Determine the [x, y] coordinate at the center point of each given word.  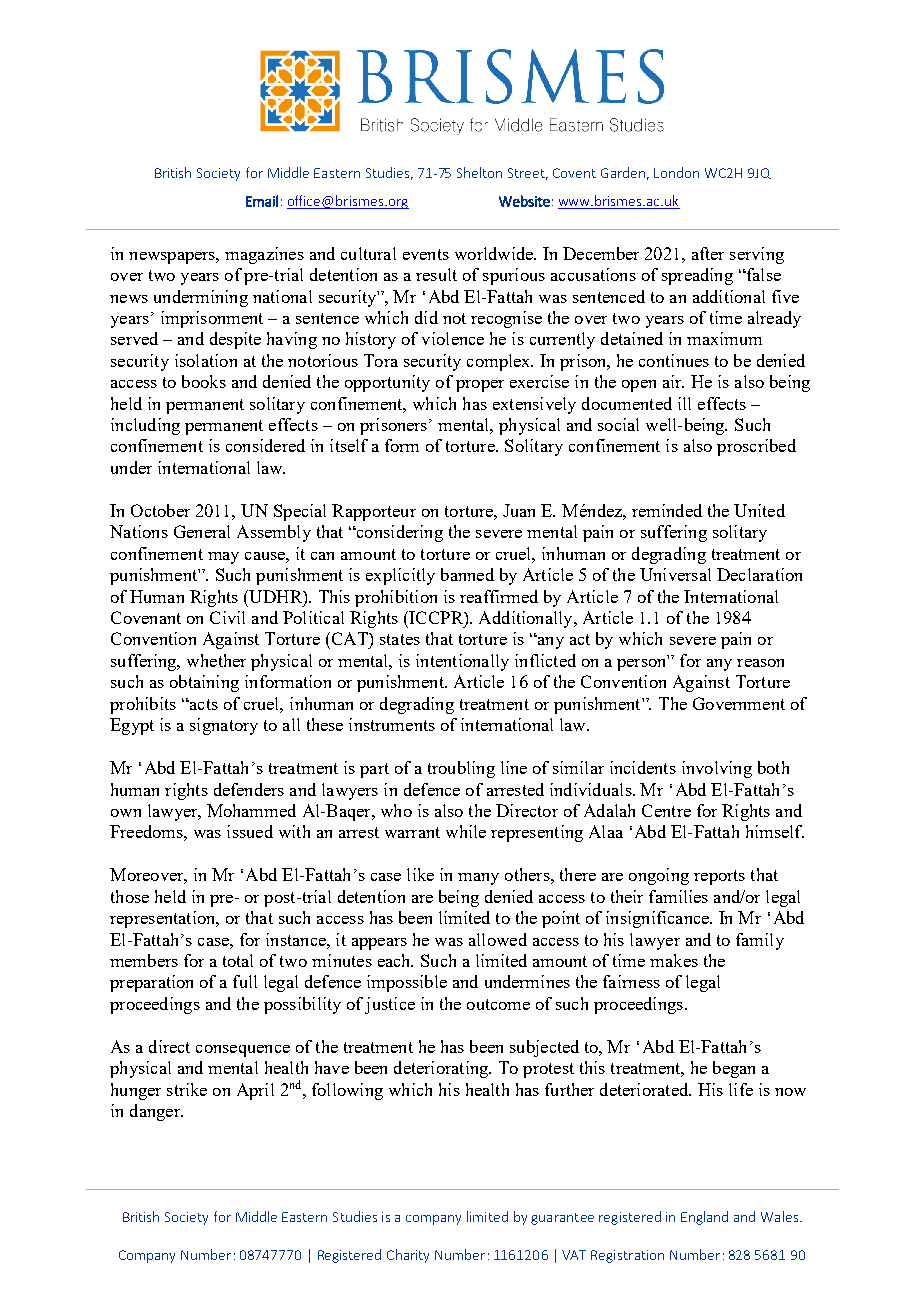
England [704, 1218]
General [202, 531]
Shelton [479, 172]
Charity [408, 1256]
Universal [675, 574]
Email [262, 201]
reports [719, 877]
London [676, 172]
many [478, 879]
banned [467, 574]
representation [164, 919]
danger [156, 1112]
